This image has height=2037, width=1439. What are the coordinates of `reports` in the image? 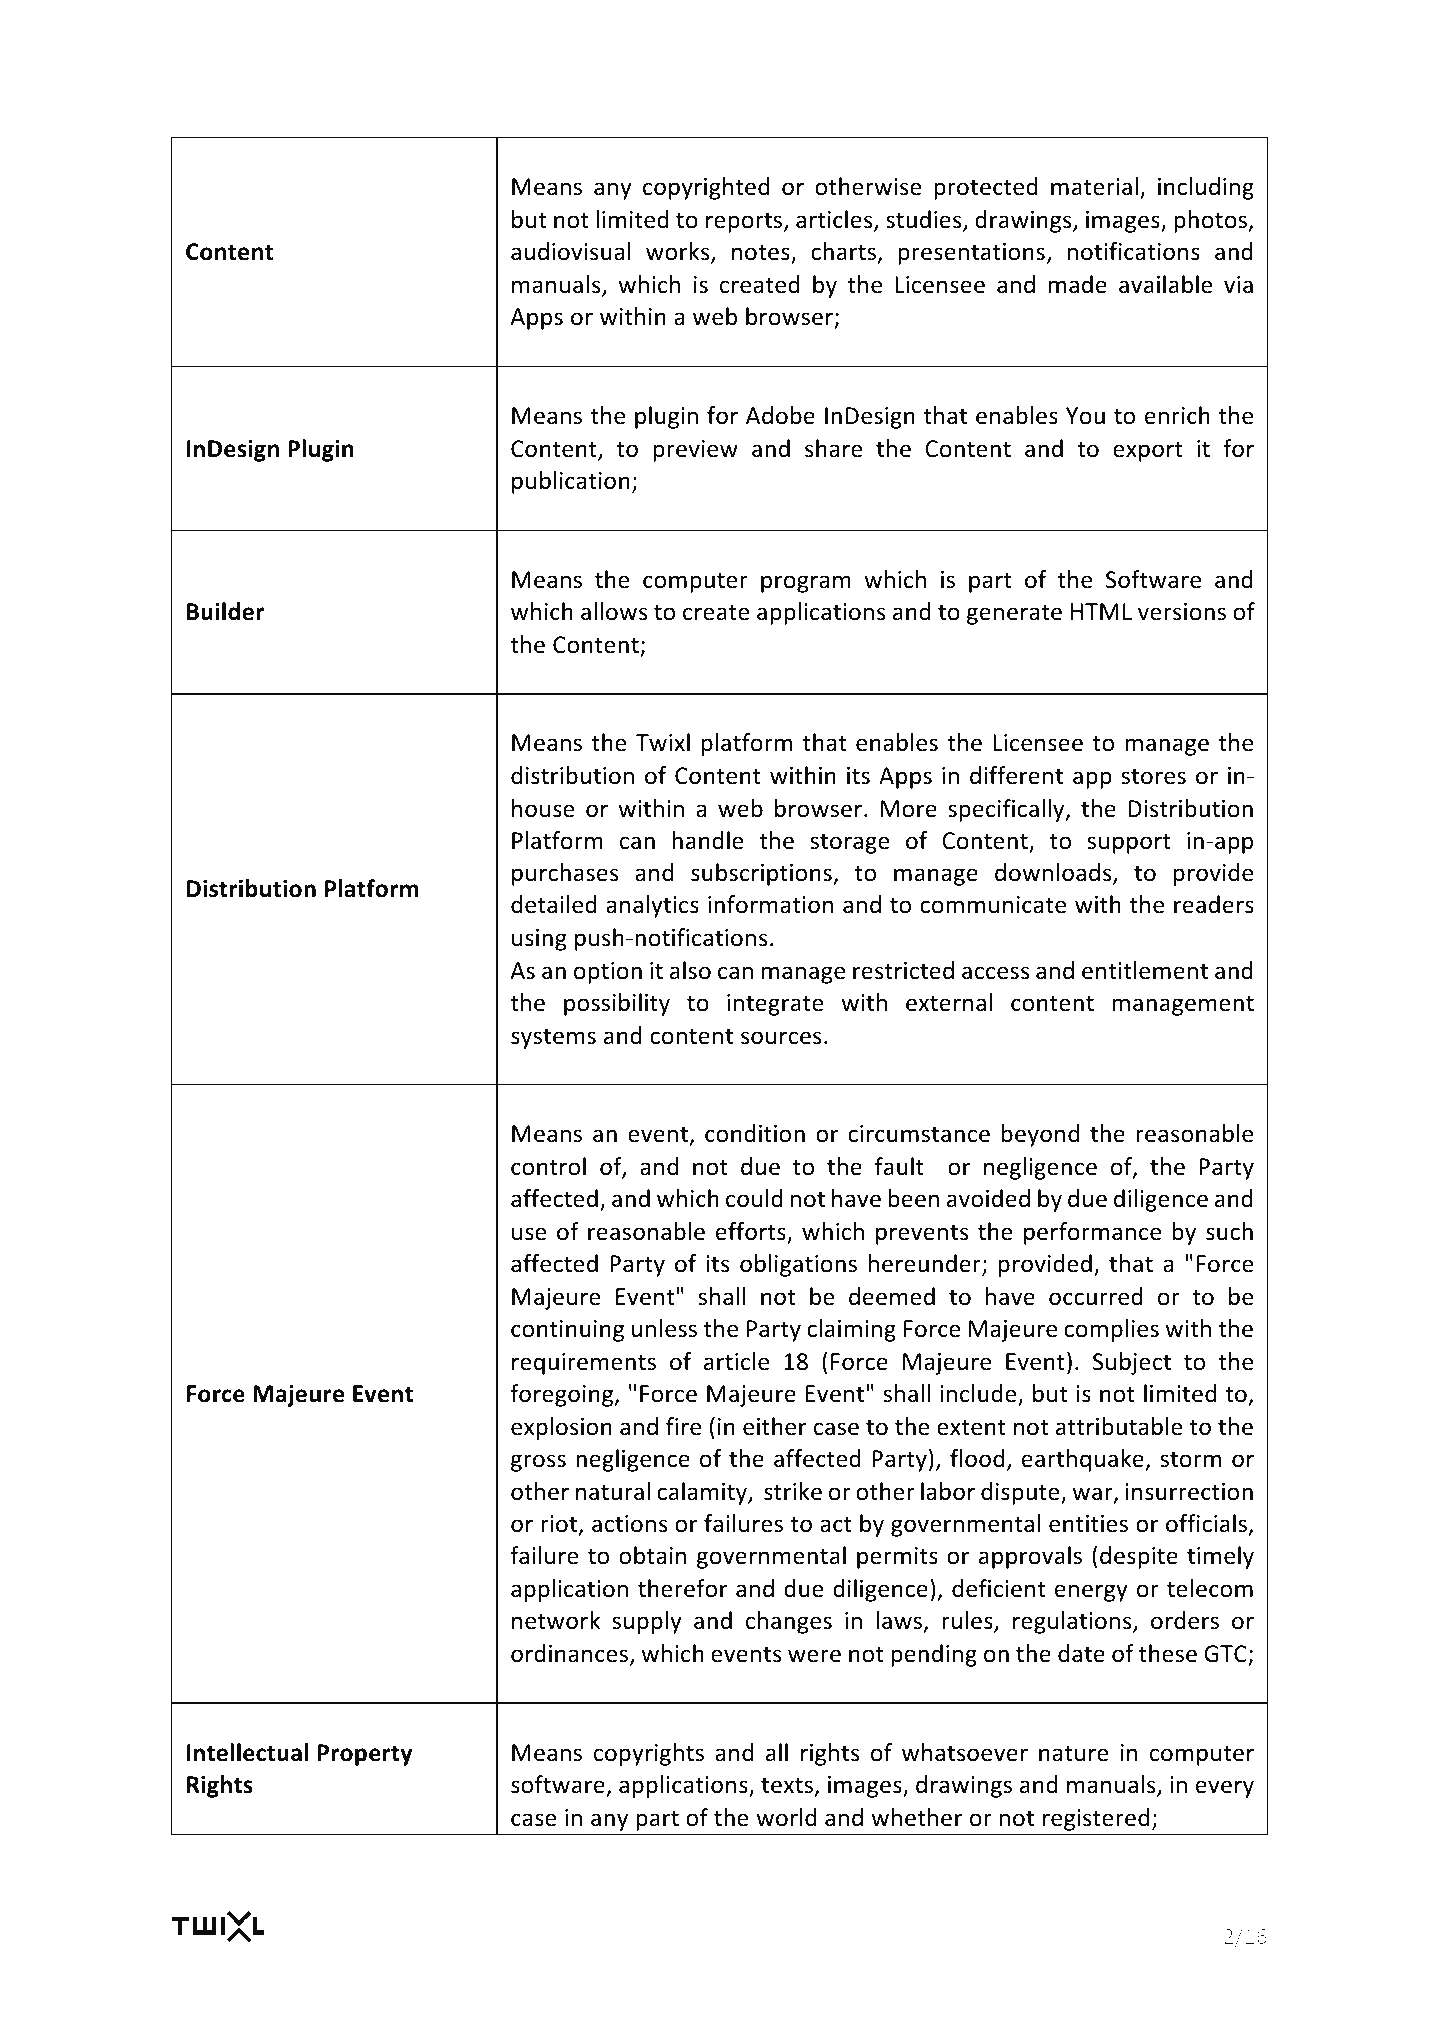 It's located at (745, 222).
